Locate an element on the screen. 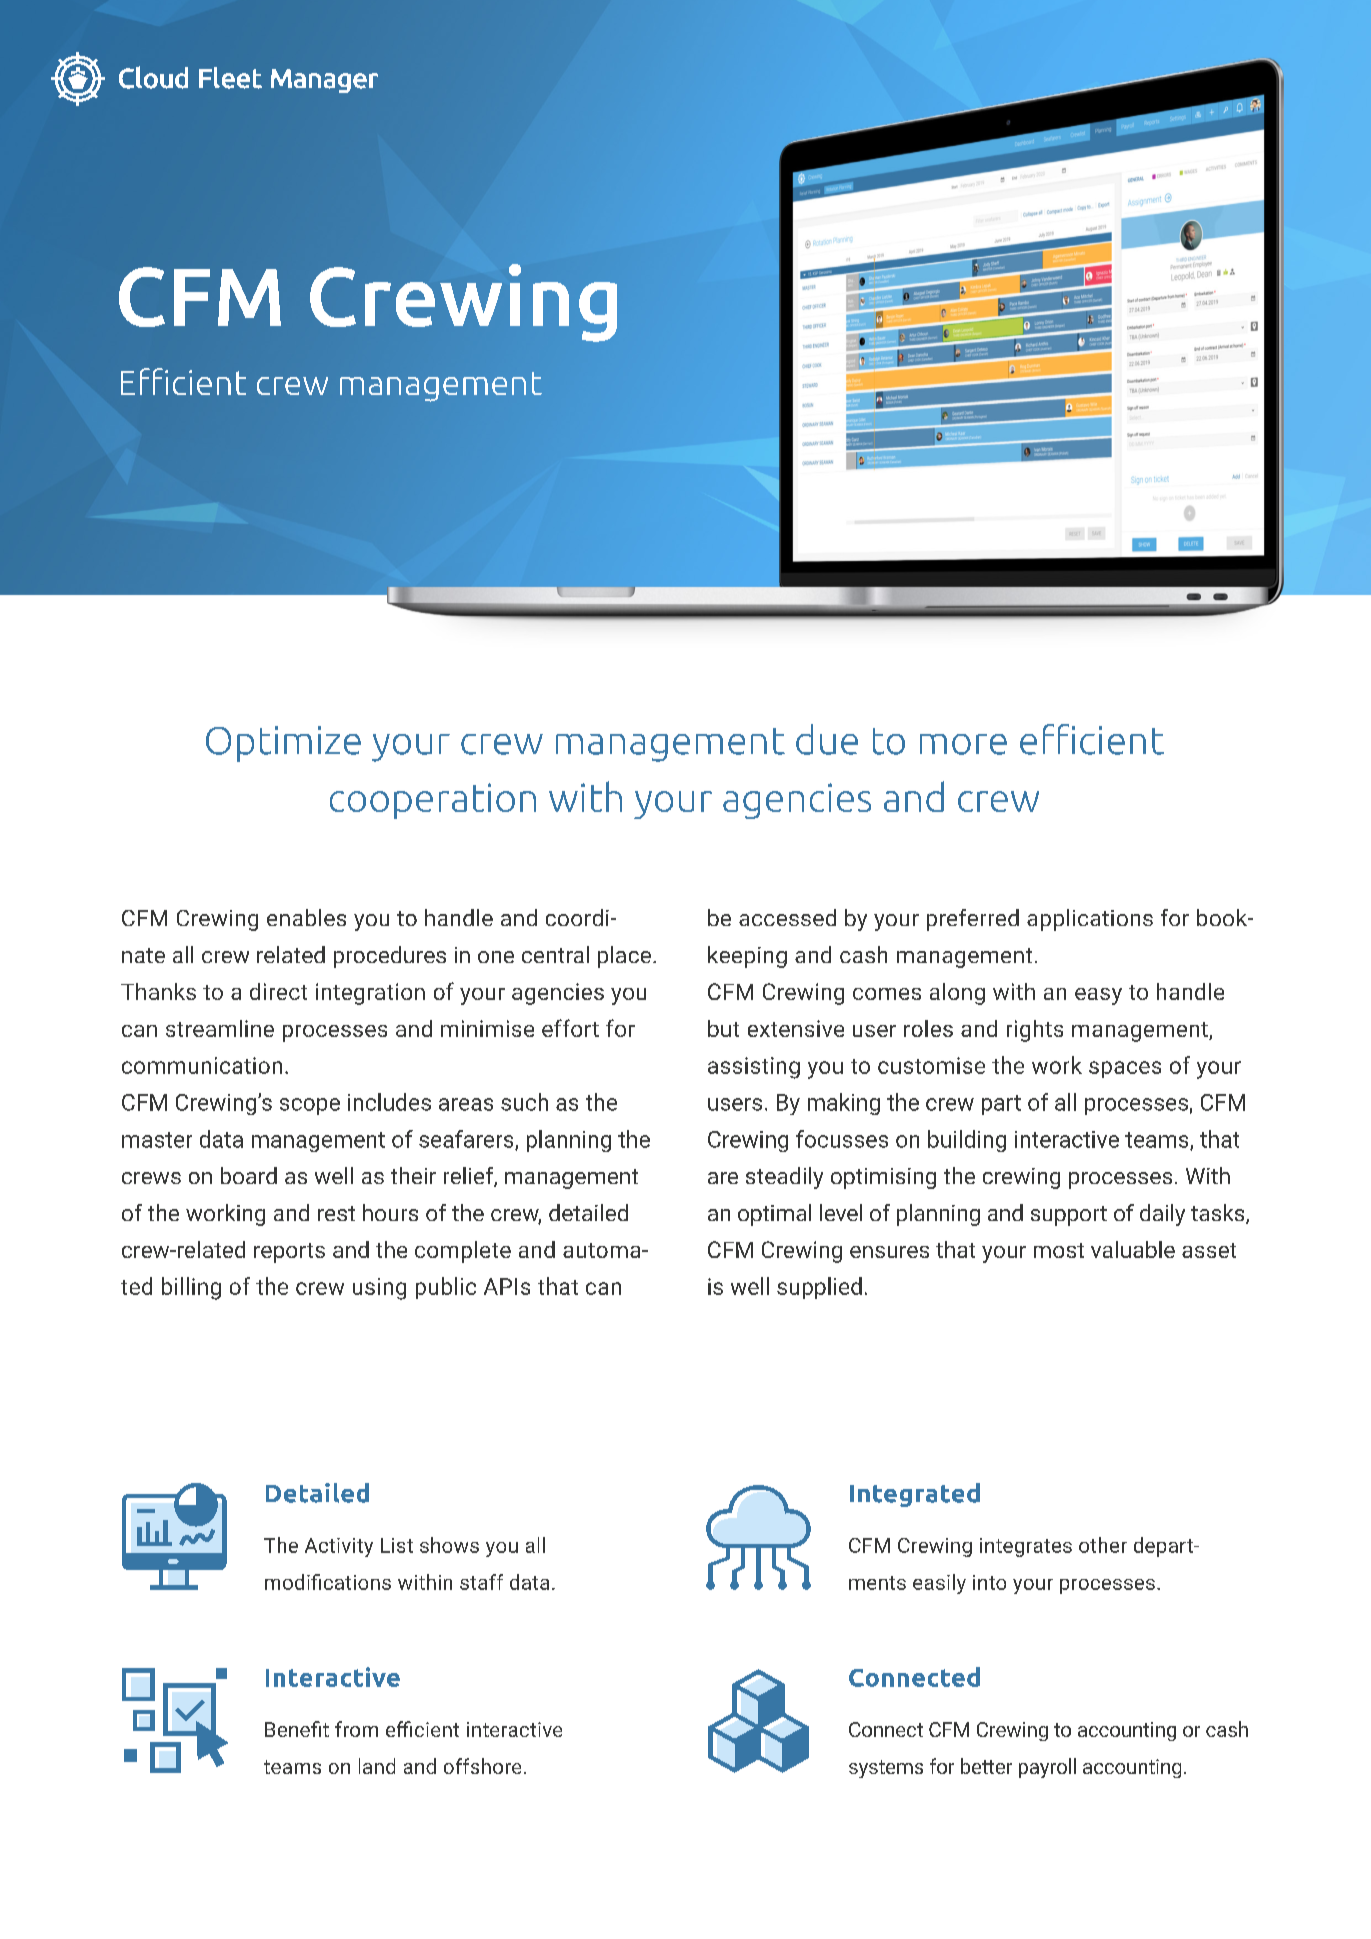 The width and height of the screenshot is (1371, 1939). spaces is located at coordinates (1125, 1069).
